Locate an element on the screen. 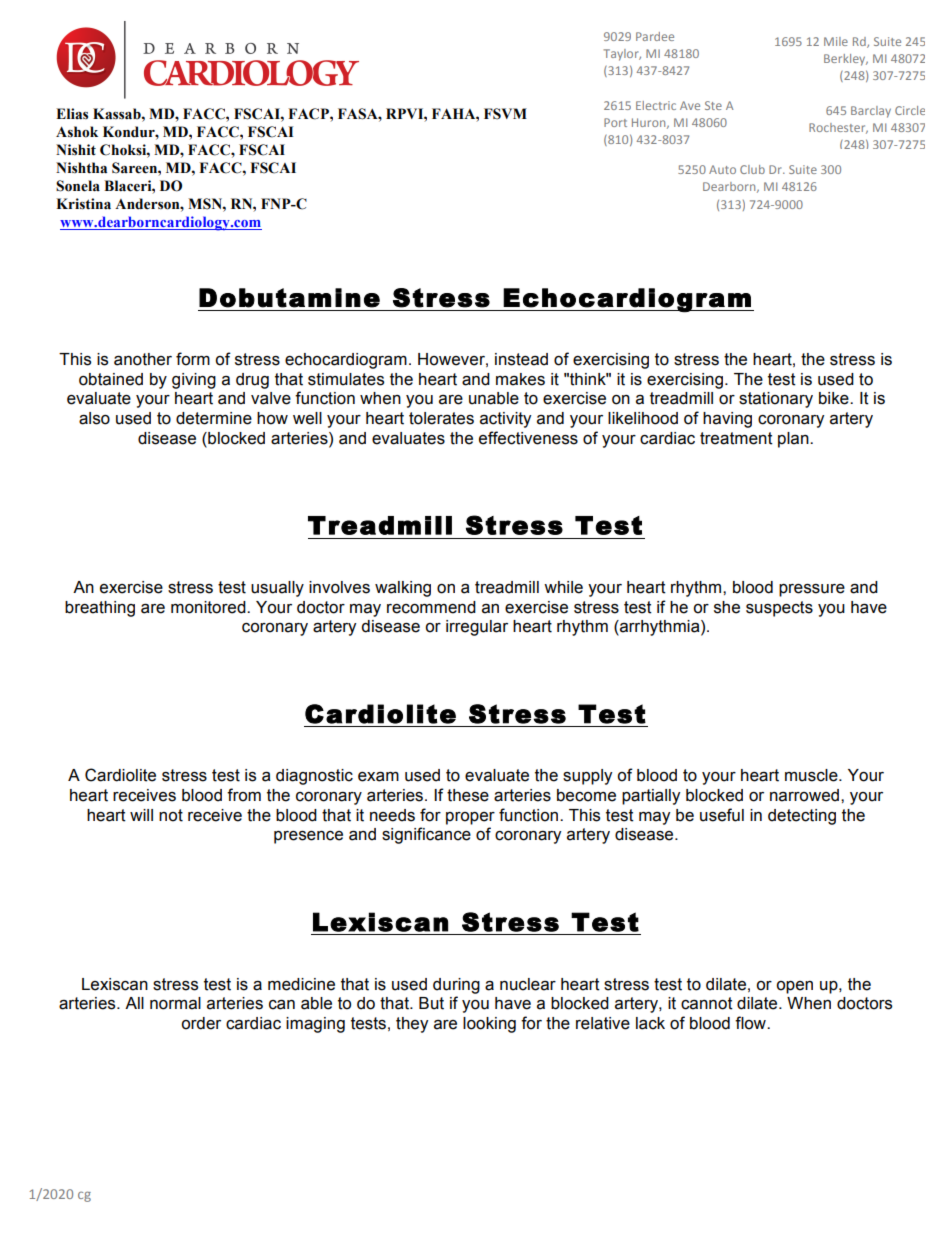  pressure is located at coordinates (812, 590).
